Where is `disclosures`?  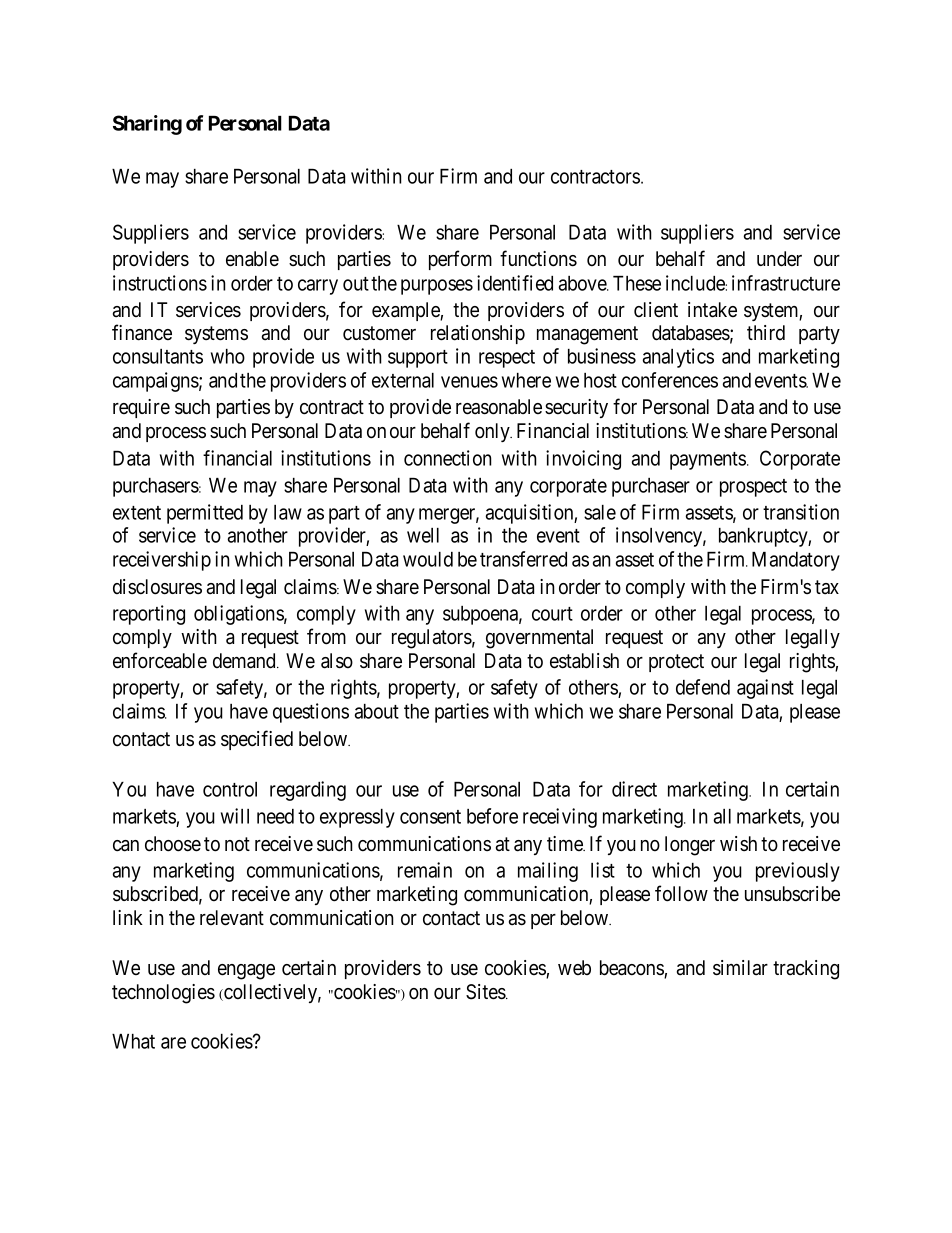 disclosures is located at coordinates (157, 587).
